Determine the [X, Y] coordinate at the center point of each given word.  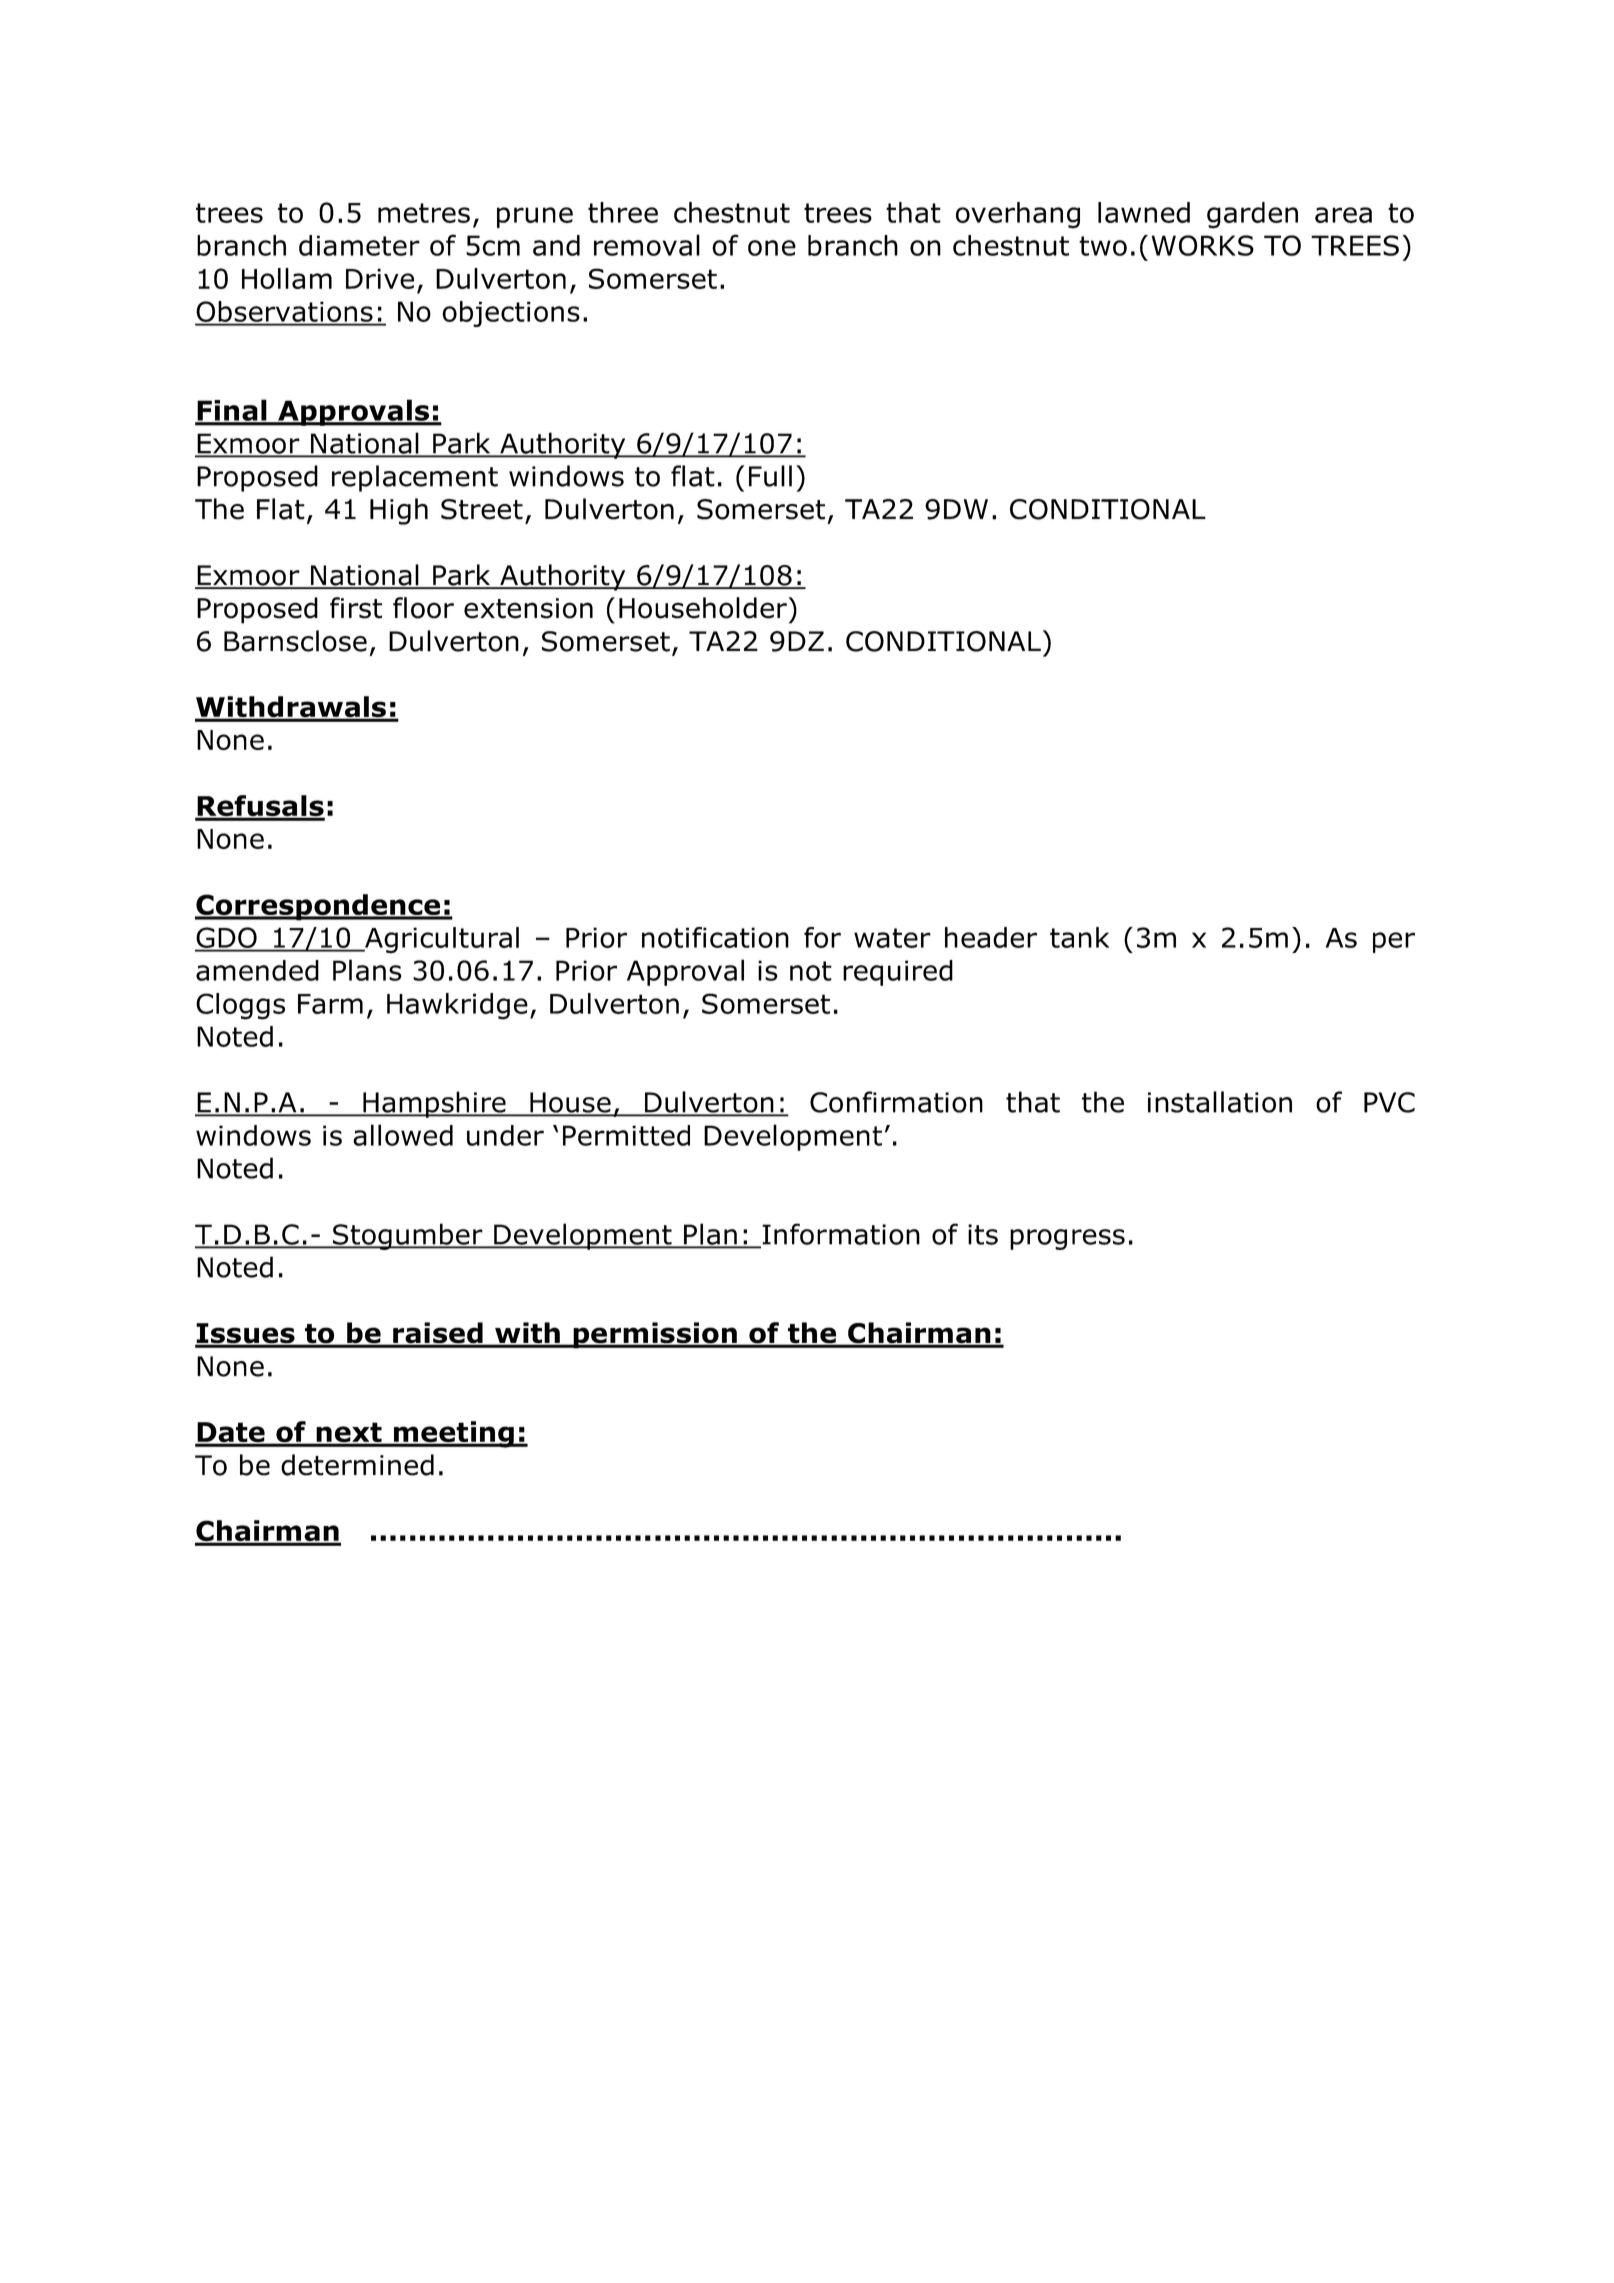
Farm [330, 1004]
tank [1079, 937]
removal [647, 245]
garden [1252, 215]
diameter [359, 245]
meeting [453, 1434]
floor [423, 608]
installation [1220, 1102]
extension [528, 608]
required [898, 973]
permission [655, 1335]
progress [1067, 1239]
